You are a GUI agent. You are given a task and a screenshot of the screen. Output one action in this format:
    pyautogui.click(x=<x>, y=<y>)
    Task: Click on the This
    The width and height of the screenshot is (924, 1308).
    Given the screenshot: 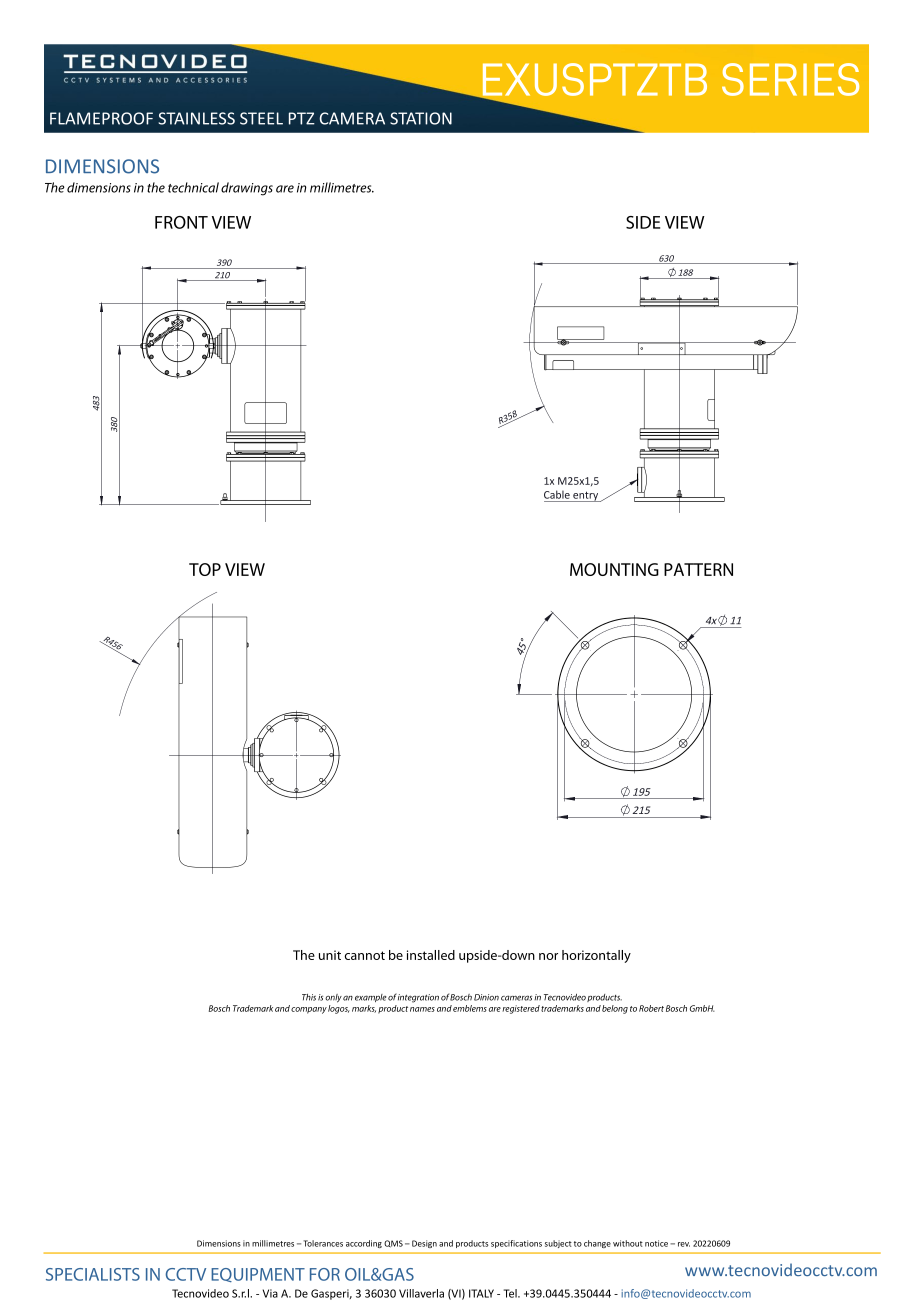 What is the action you would take?
    pyautogui.click(x=309, y=997)
